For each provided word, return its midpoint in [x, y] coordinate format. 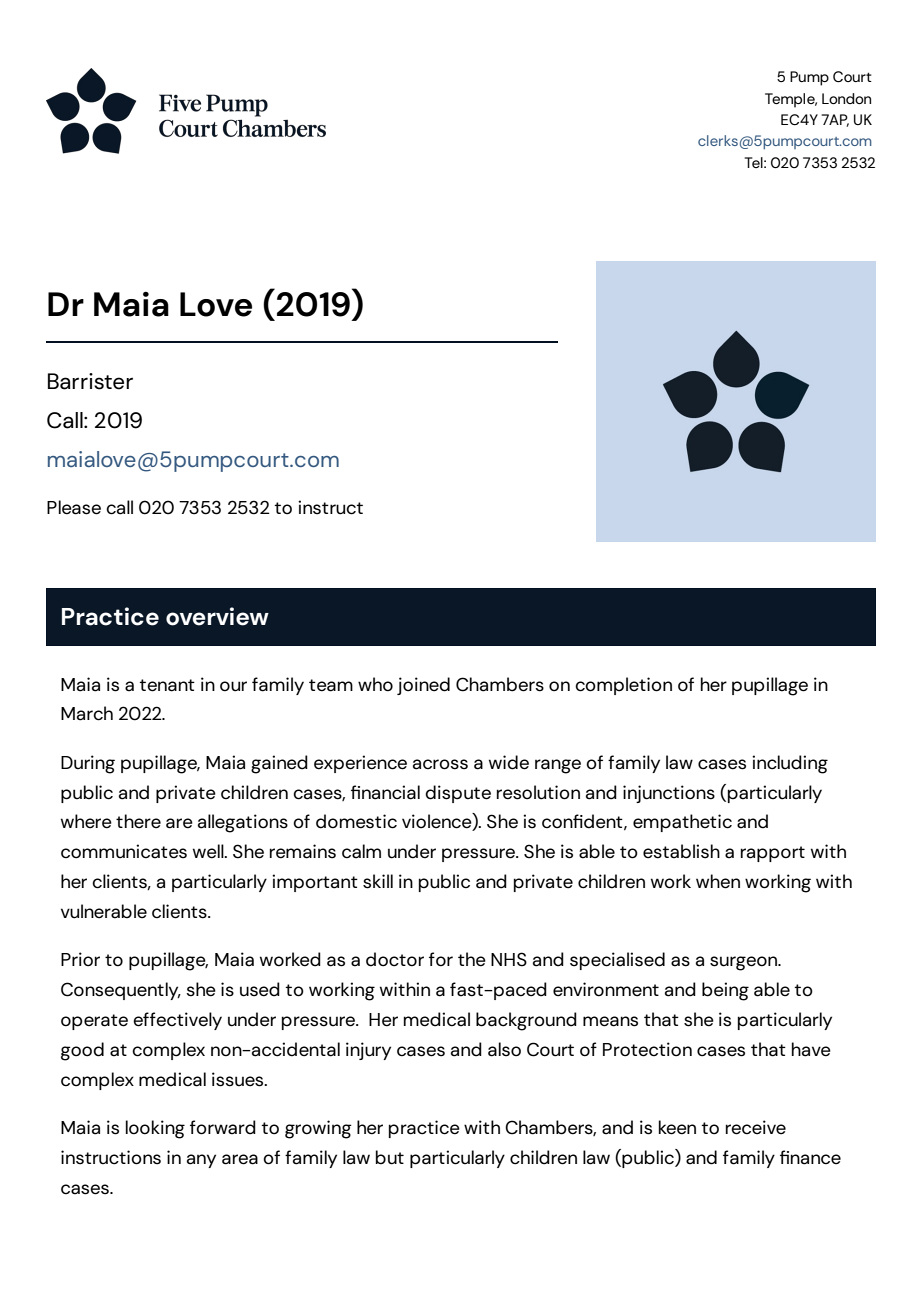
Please [74, 507]
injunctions [669, 794]
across [440, 764]
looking [155, 1129]
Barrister [90, 381]
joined [423, 686]
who [375, 684]
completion [623, 686]
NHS [509, 959]
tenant [167, 685]
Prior [80, 959]
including [790, 764]
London [846, 98]
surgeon [745, 963]
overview [217, 616]
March [87, 713]
